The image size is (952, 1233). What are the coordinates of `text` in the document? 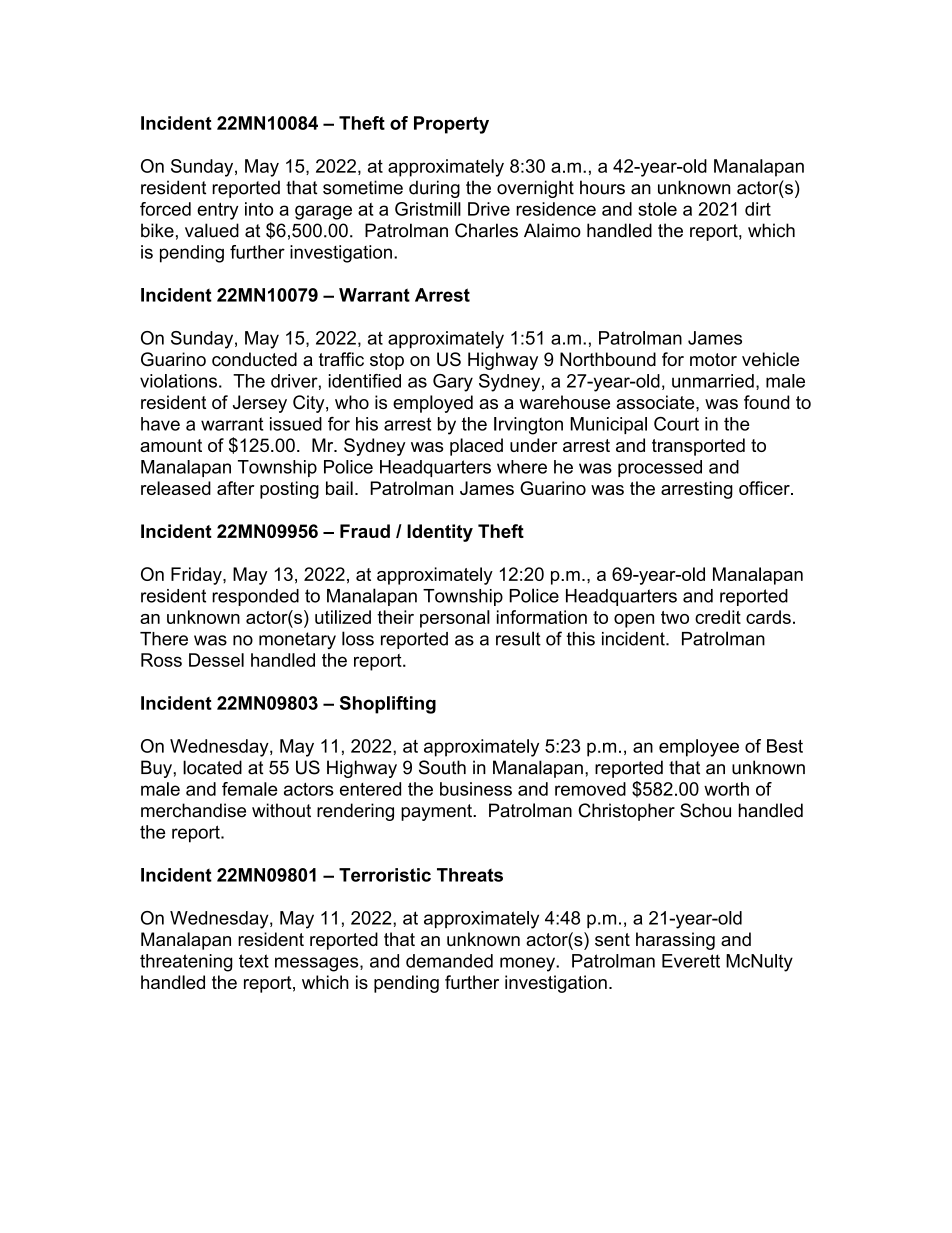 It's located at (254, 961).
